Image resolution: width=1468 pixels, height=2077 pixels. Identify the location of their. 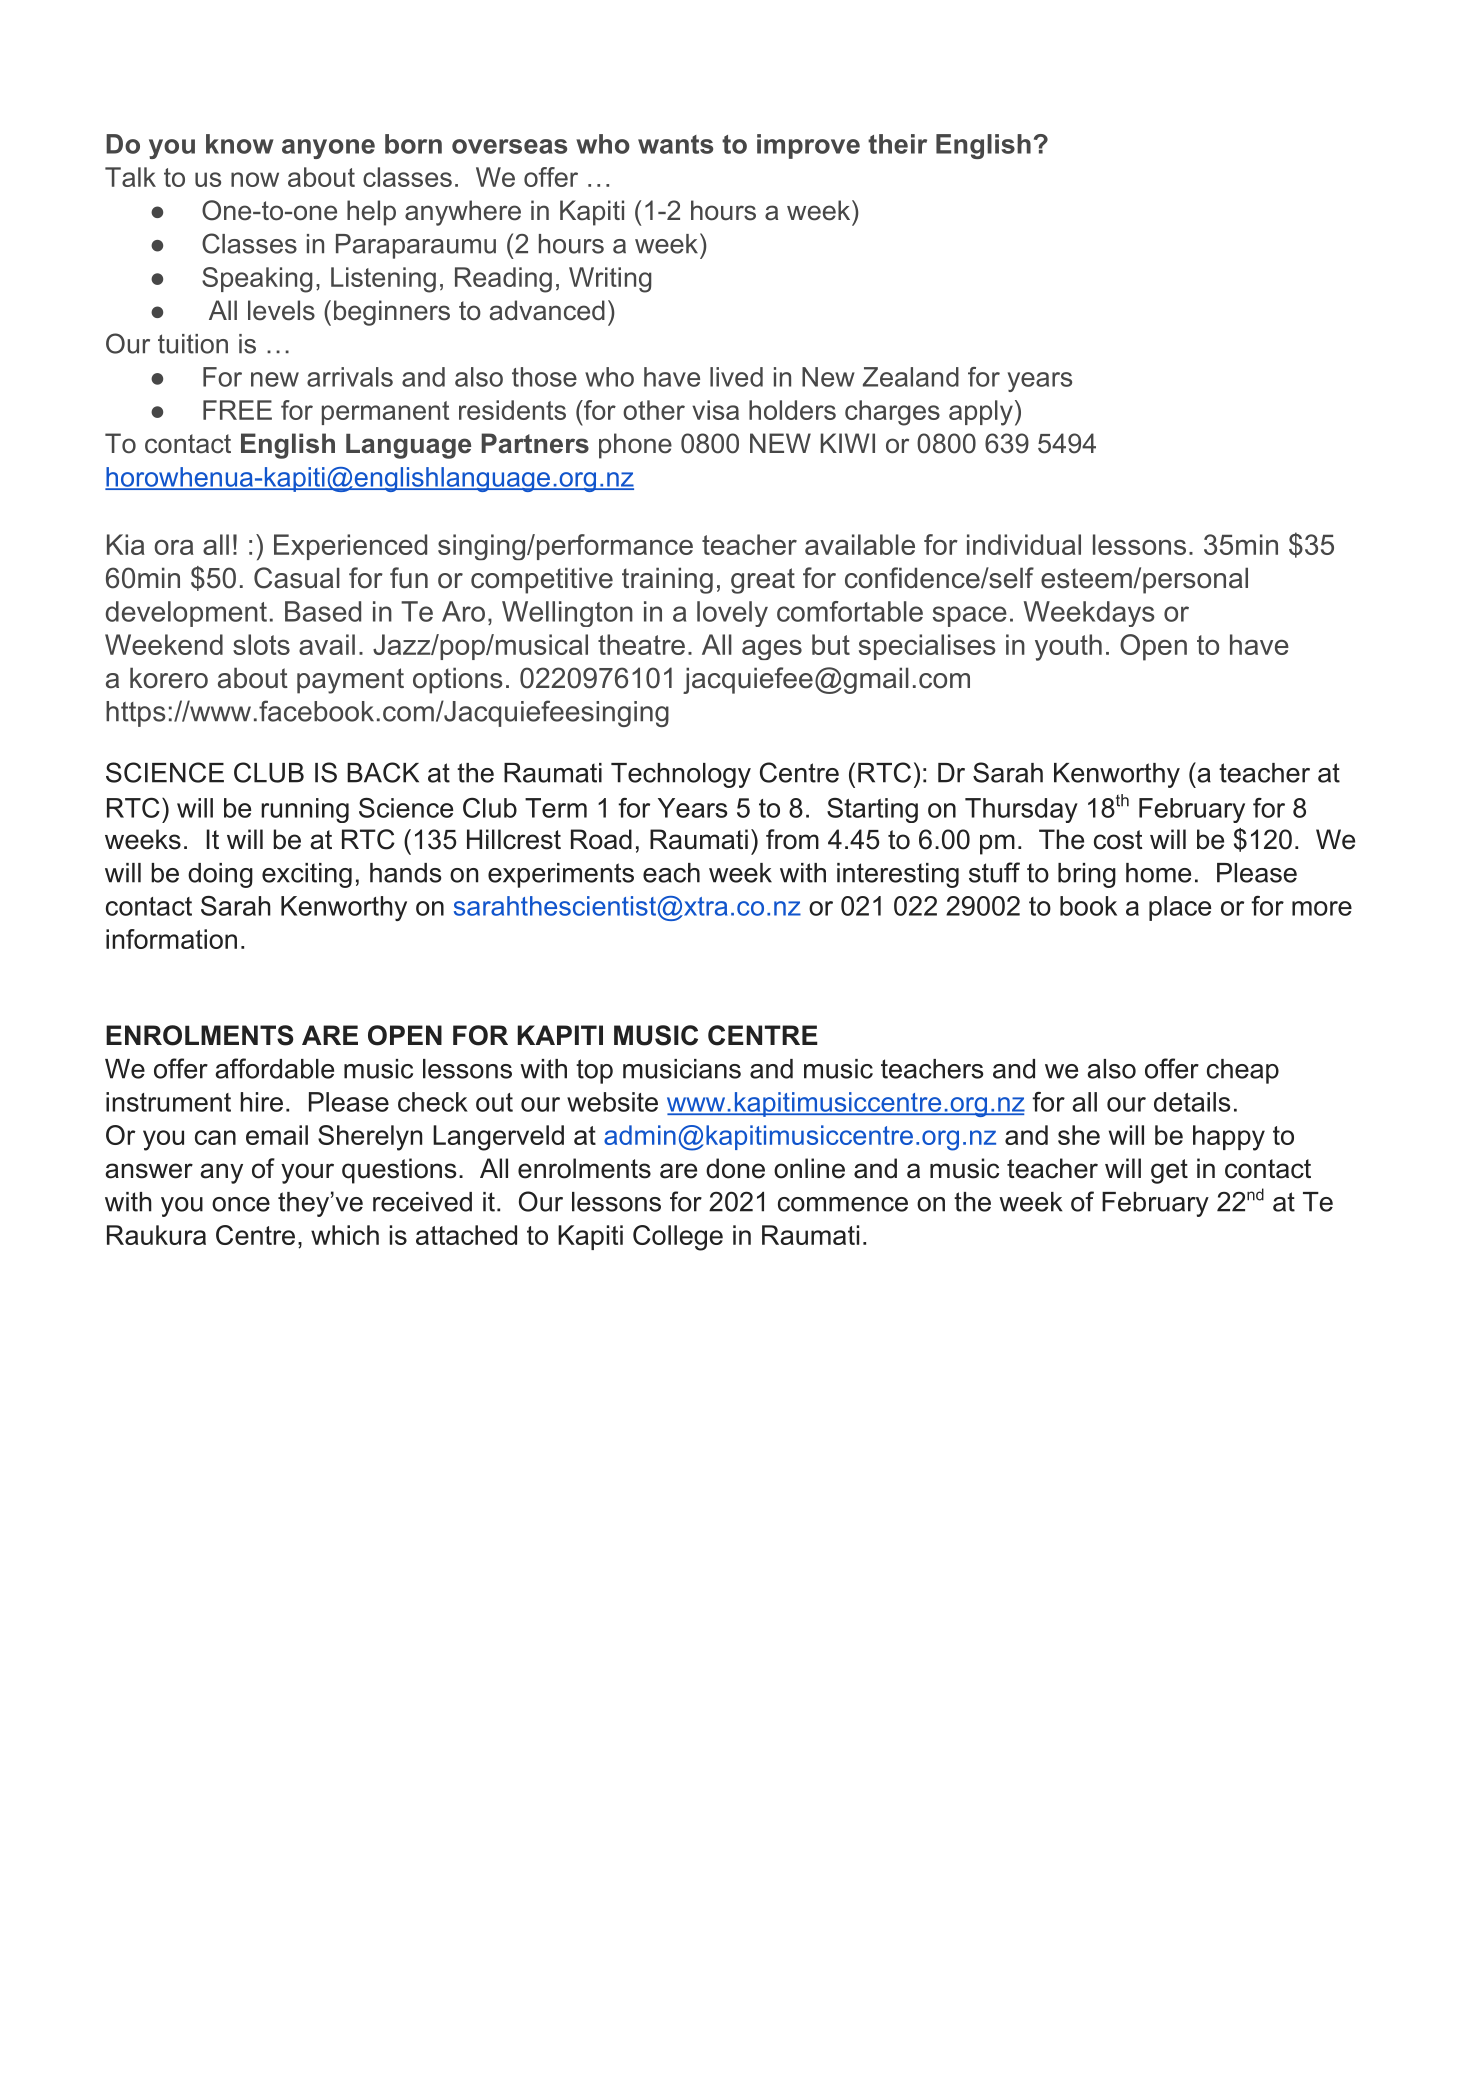
(897, 144).
